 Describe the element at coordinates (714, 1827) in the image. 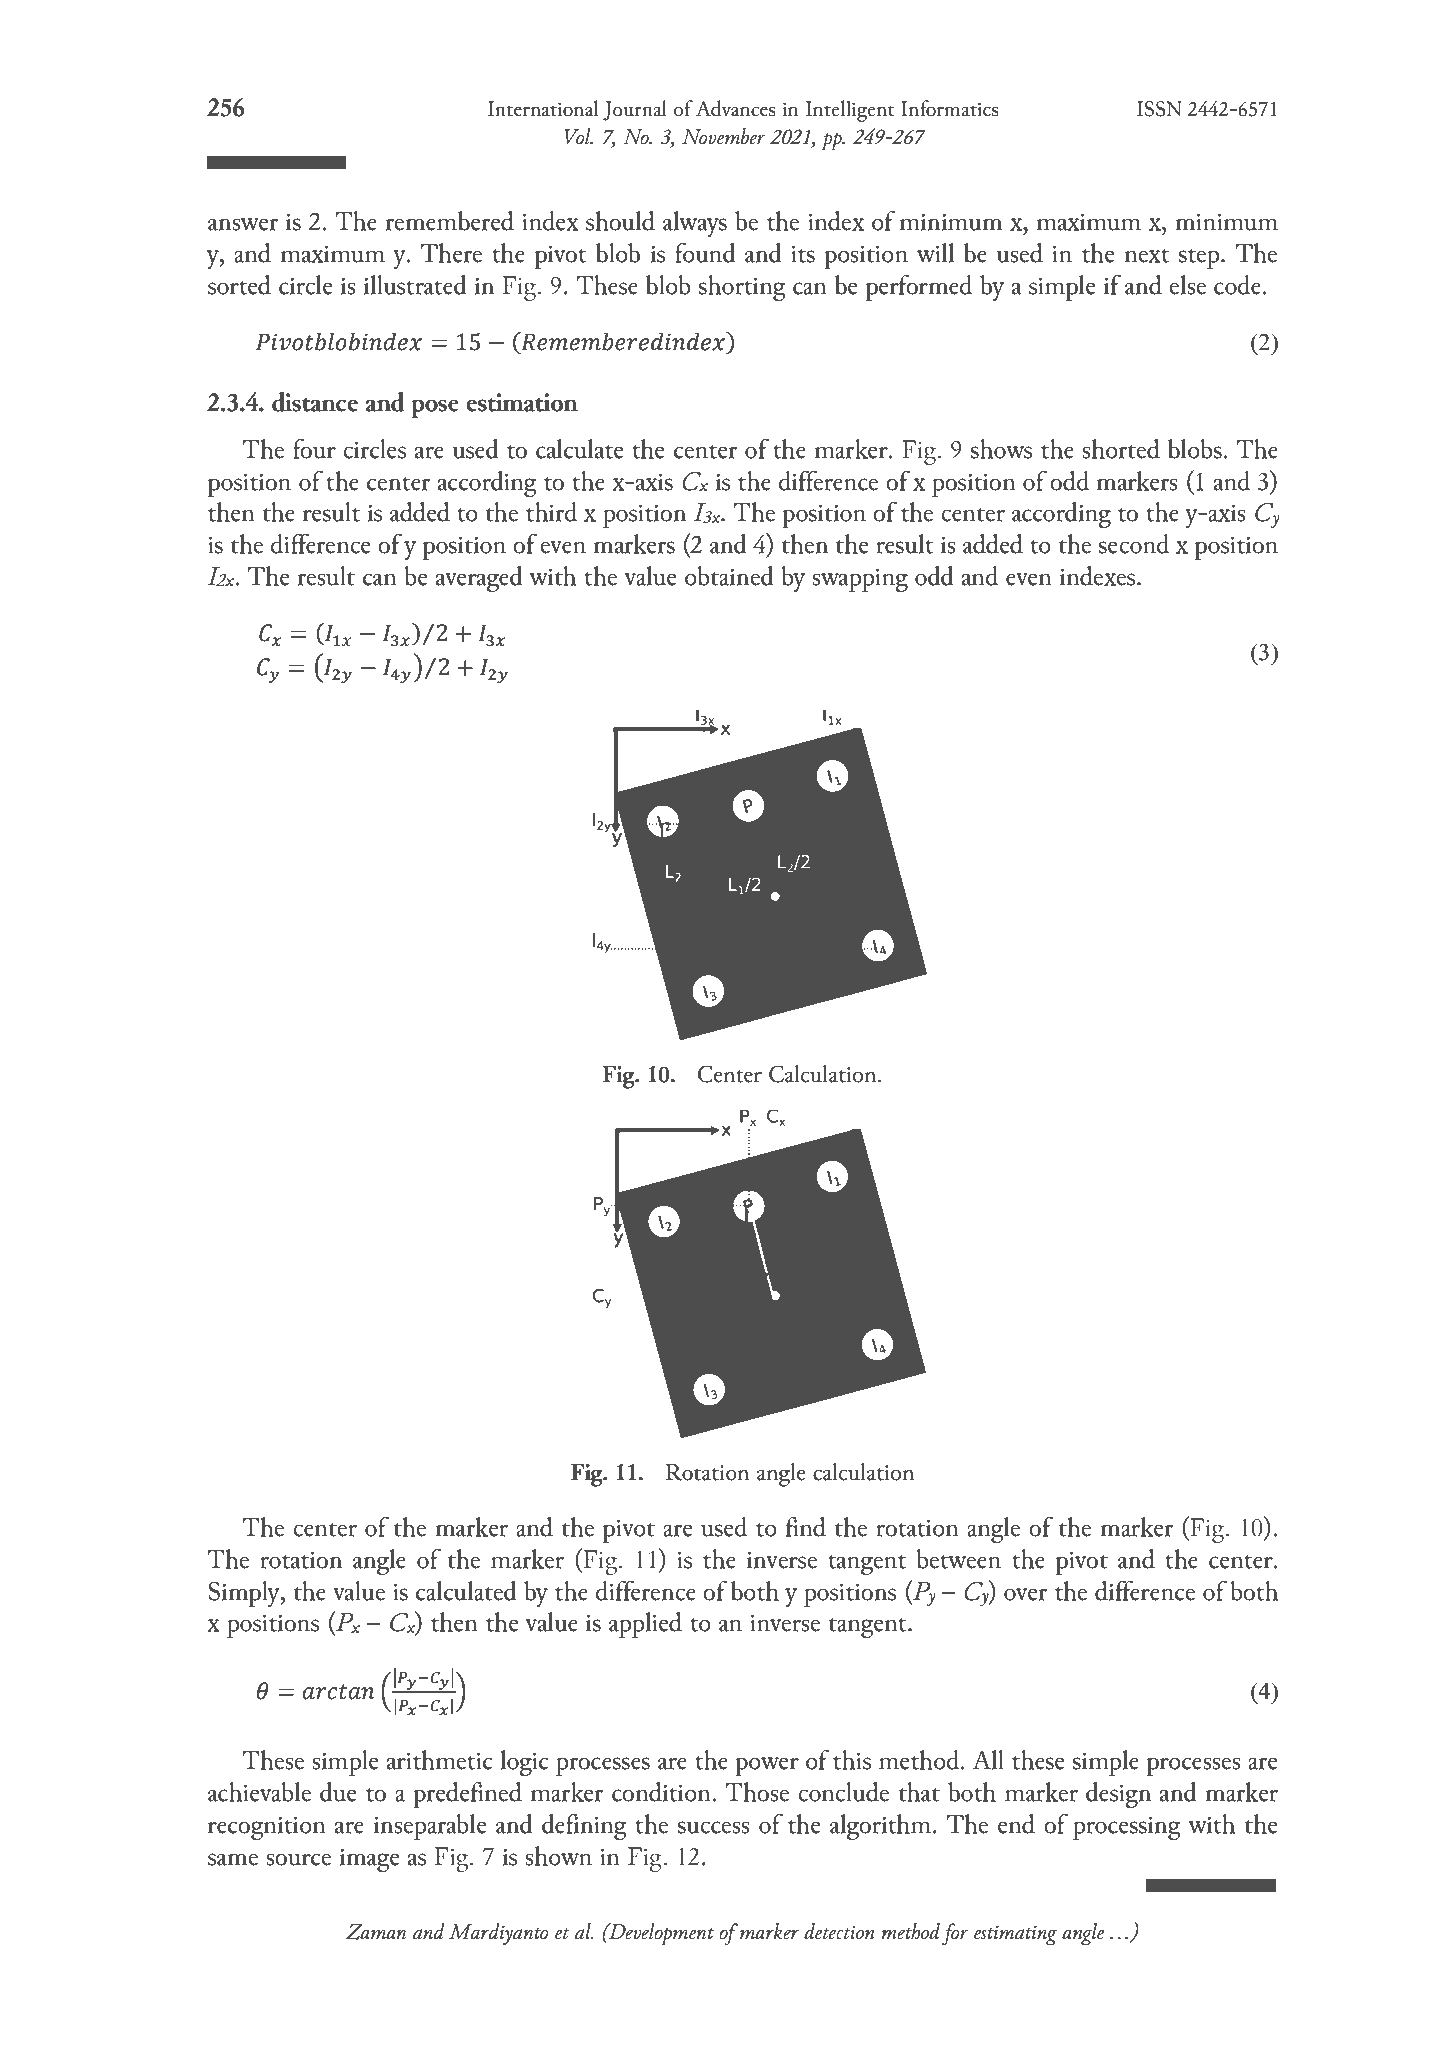

I see `success` at that location.
